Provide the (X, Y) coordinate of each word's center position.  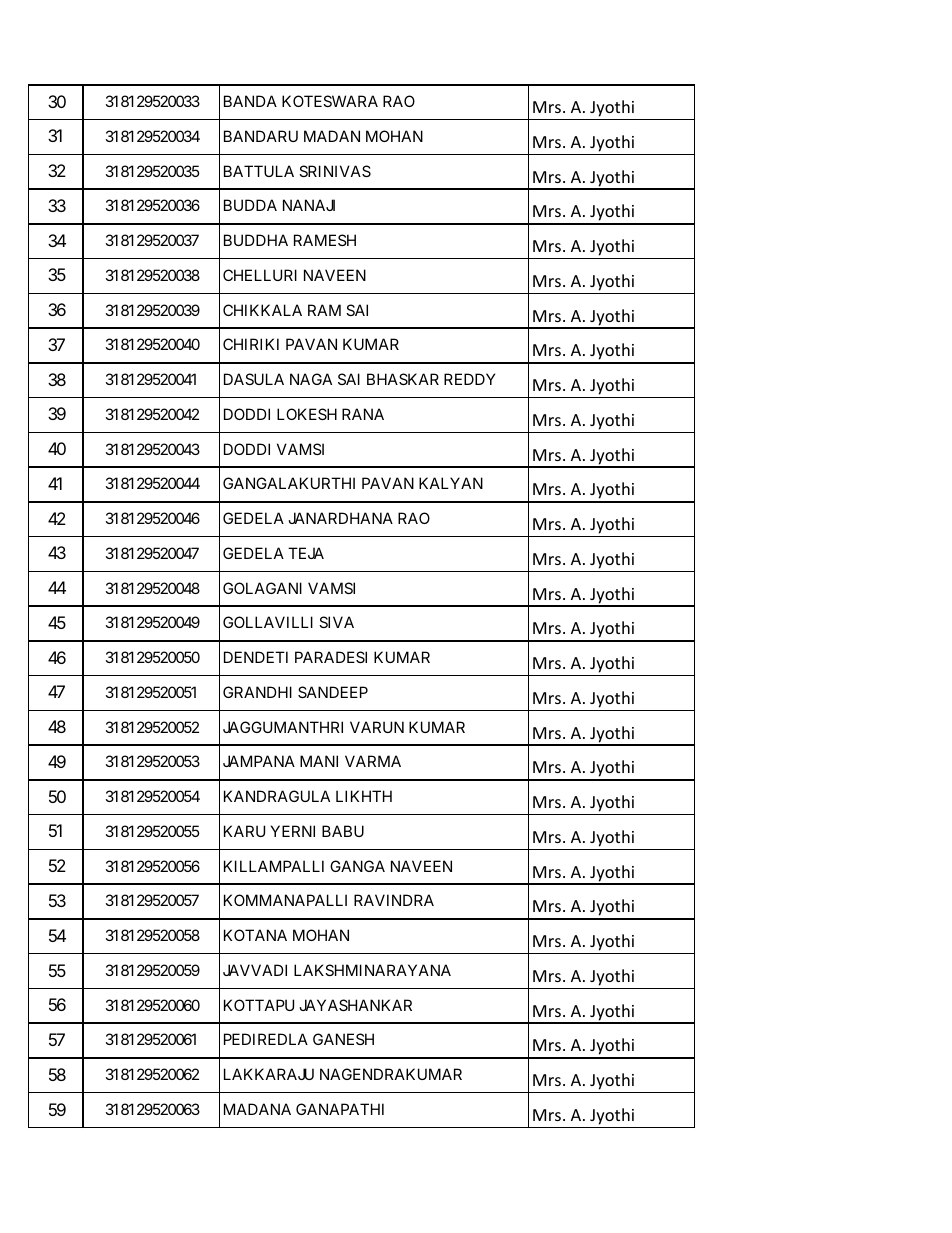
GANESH (343, 1039)
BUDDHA (256, 240)
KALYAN (451, 483)
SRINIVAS (335, 171)
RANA (363, 414)
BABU (343, 831)
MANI (319, 761)
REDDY (469, 379)
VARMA (373, 761)
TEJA (306, 553)
